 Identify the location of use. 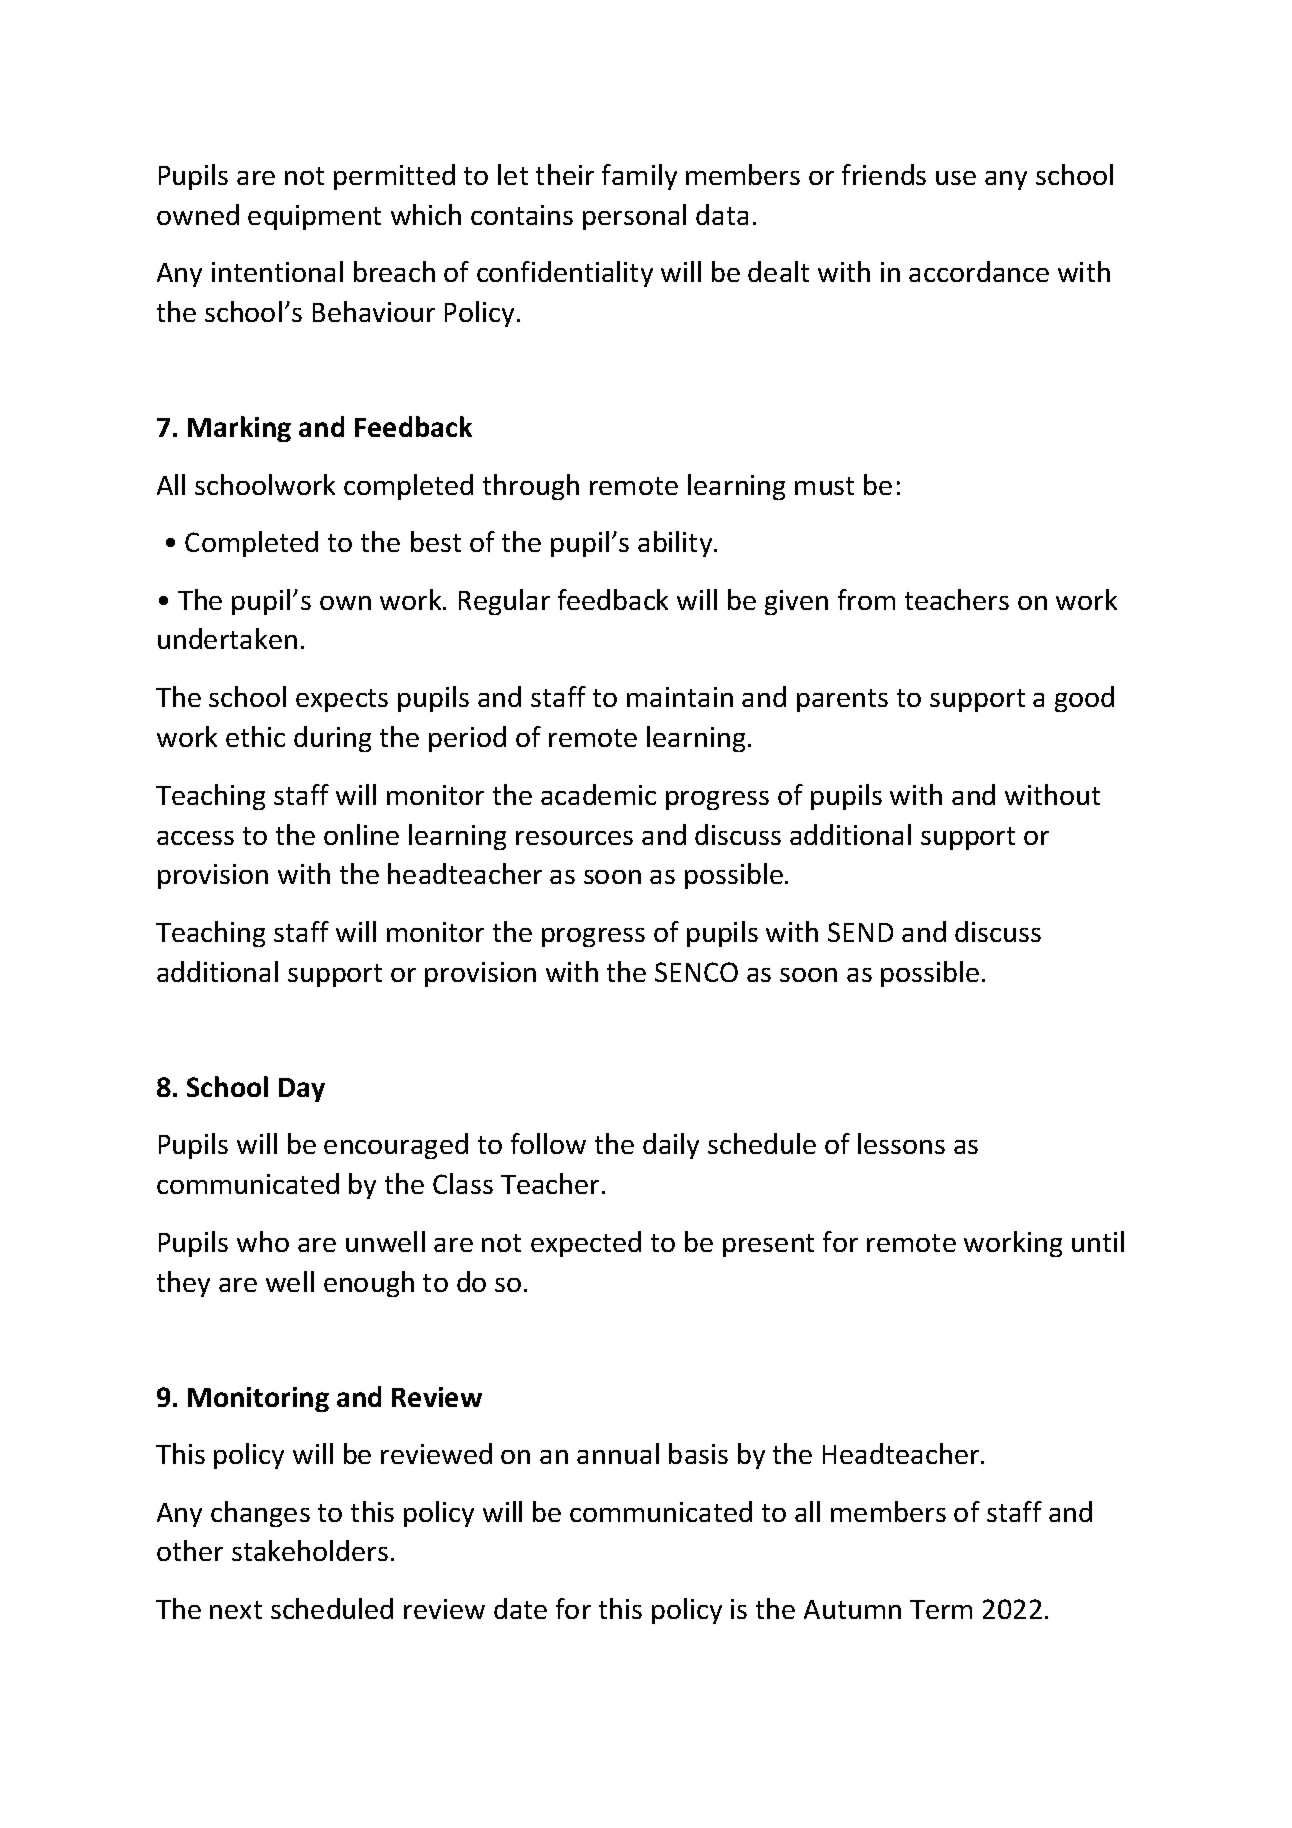
(956, 178).
